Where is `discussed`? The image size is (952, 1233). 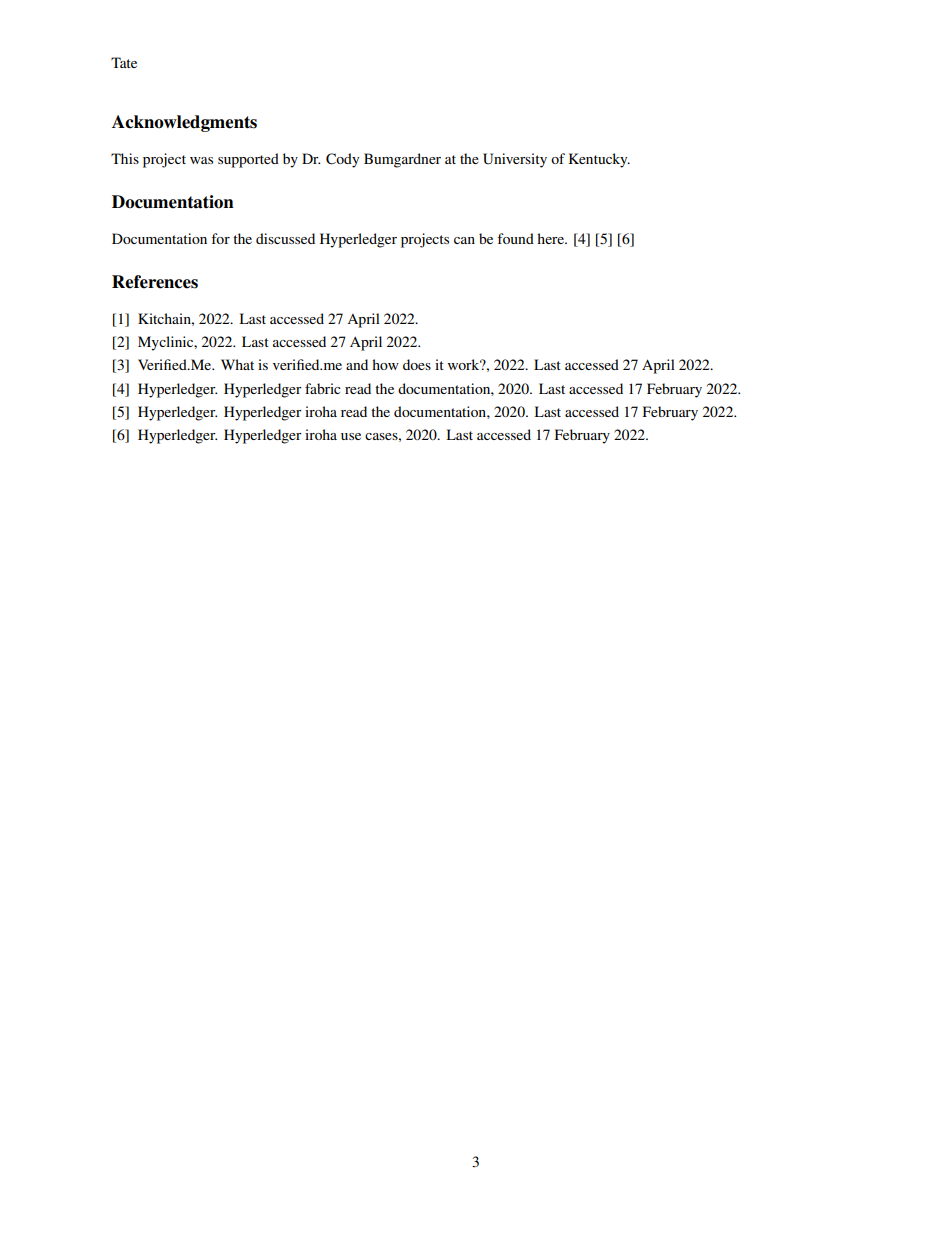 discussed is located at coordinates (285, 238).
